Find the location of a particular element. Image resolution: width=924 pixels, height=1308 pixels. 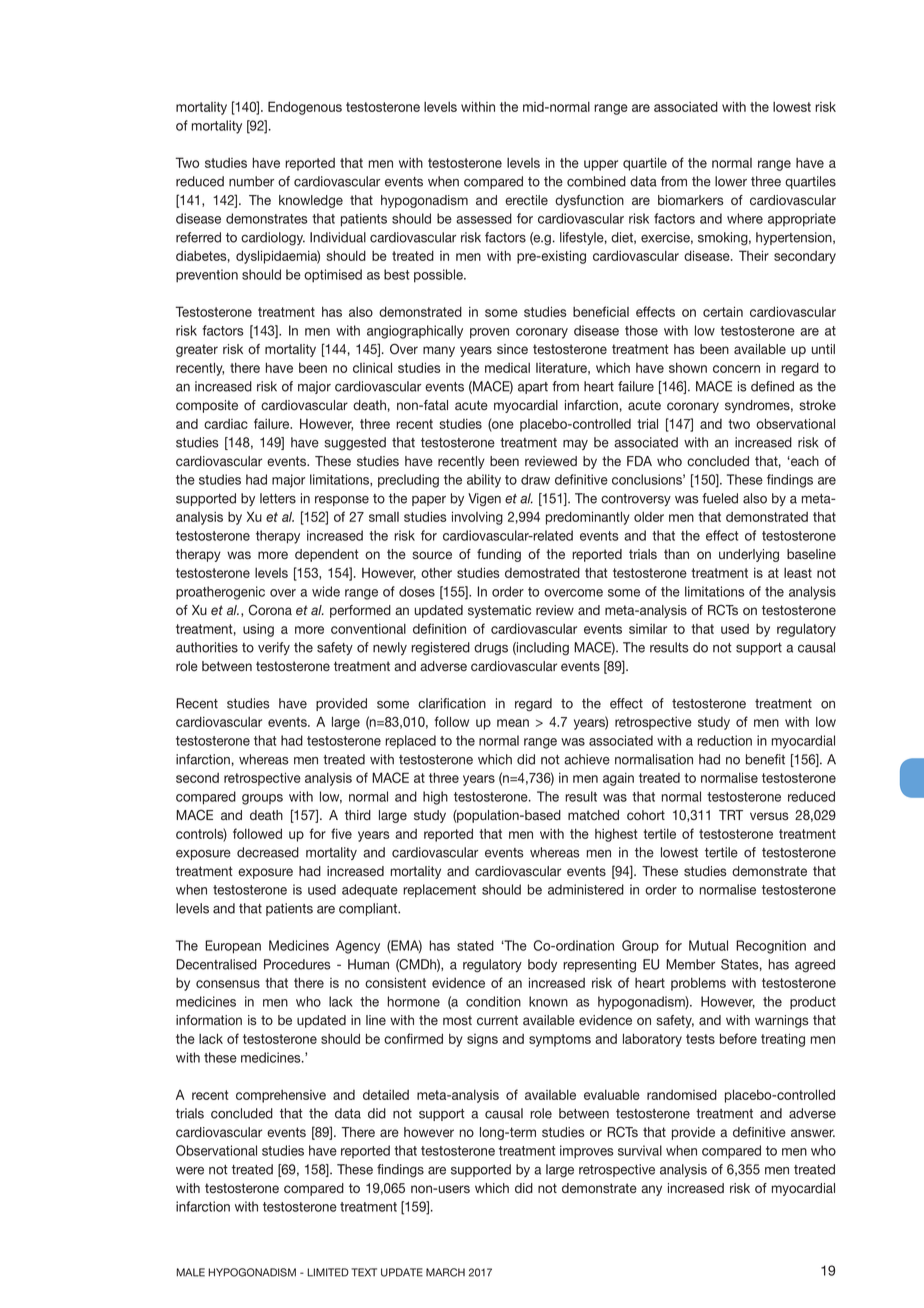

lower is located at coordinates (731, 181).
